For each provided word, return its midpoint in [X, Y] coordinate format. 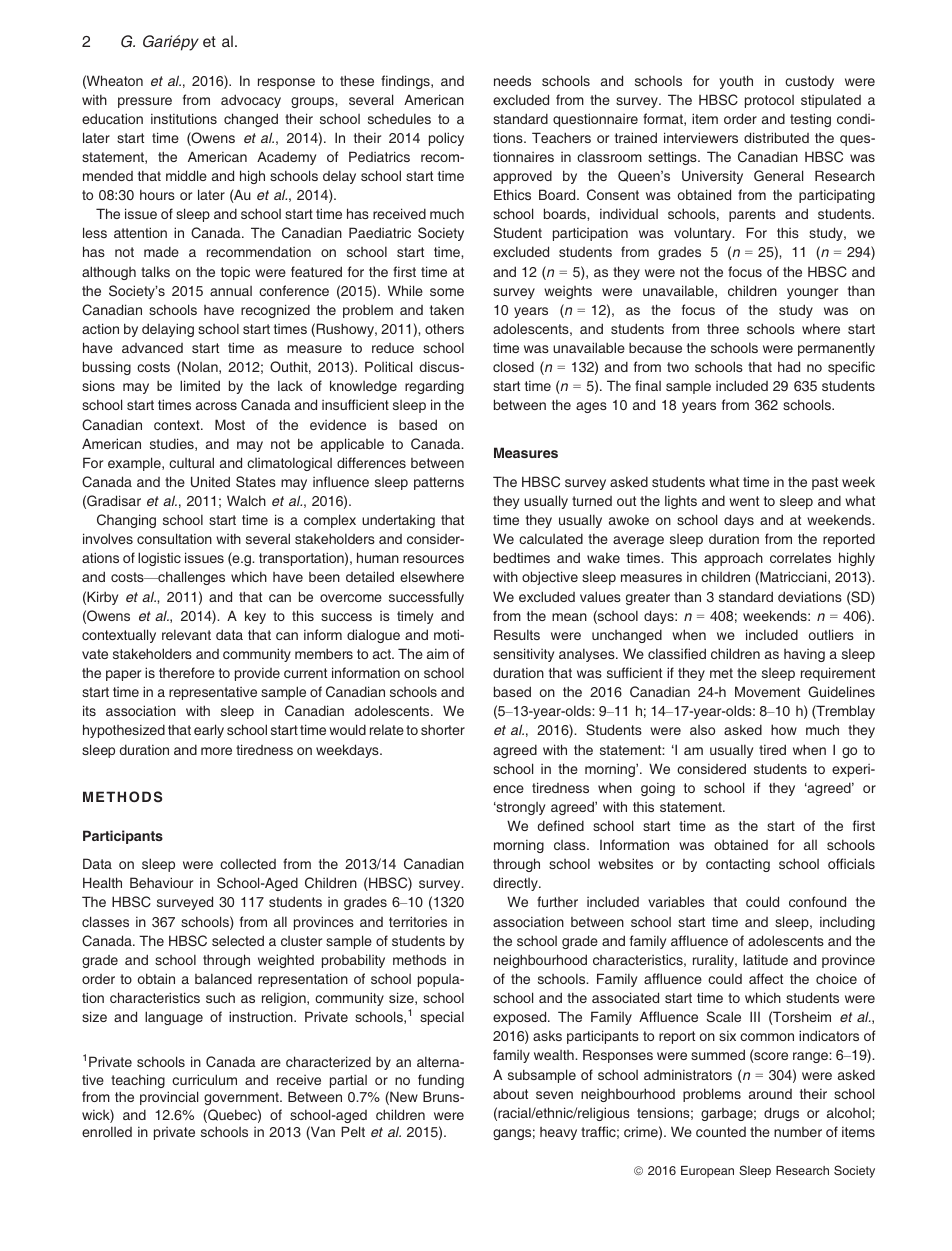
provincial [169, 1098]
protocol [769, 101]
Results [517, 634]
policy [446, 139]
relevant [186, 635]
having [804, 655]
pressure [145, 102]
